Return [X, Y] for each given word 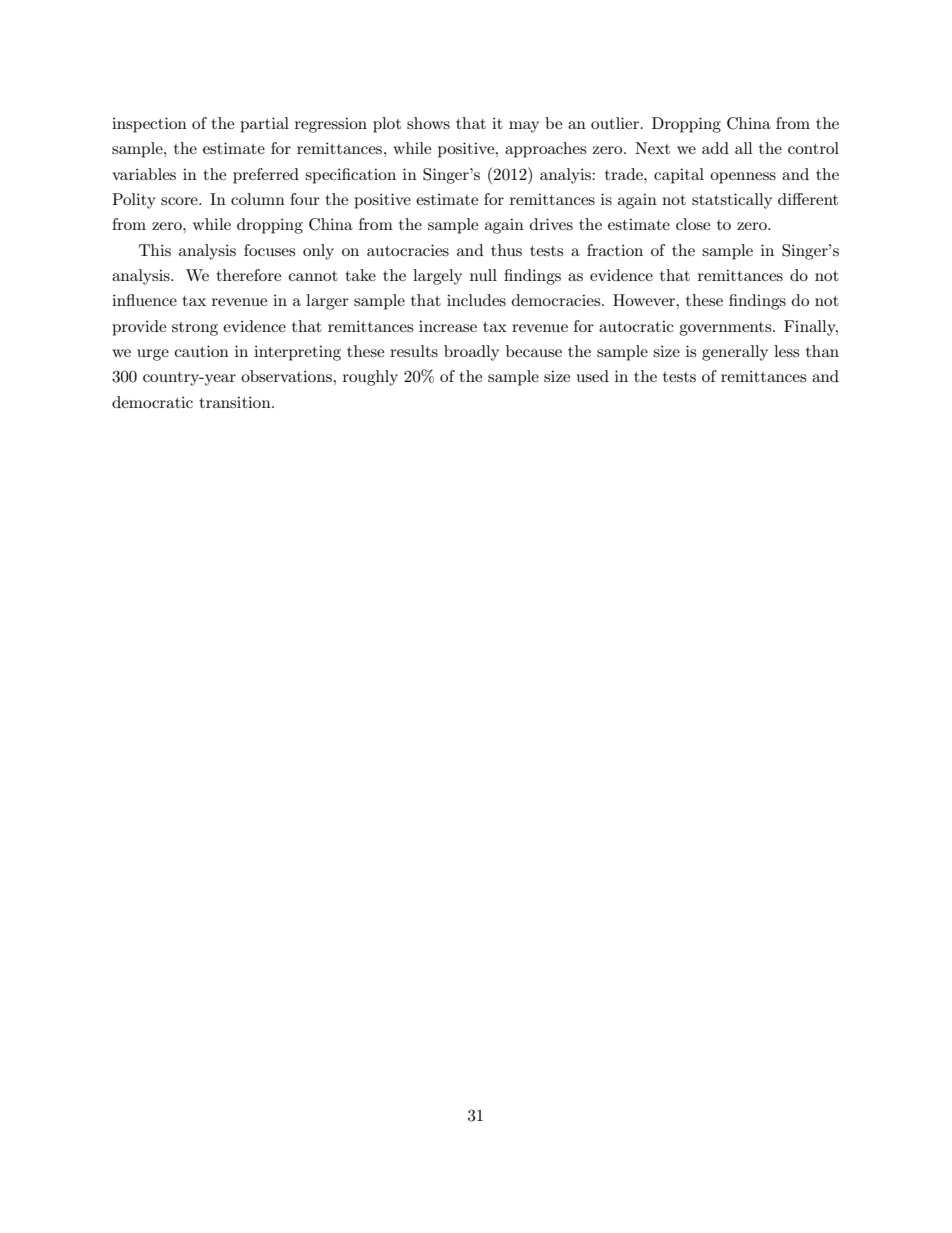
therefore [248, 275]
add [715, 148]
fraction [615, 250]
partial [264, 125]
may [524, 127]
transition [236, 402]
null [483, 275]
